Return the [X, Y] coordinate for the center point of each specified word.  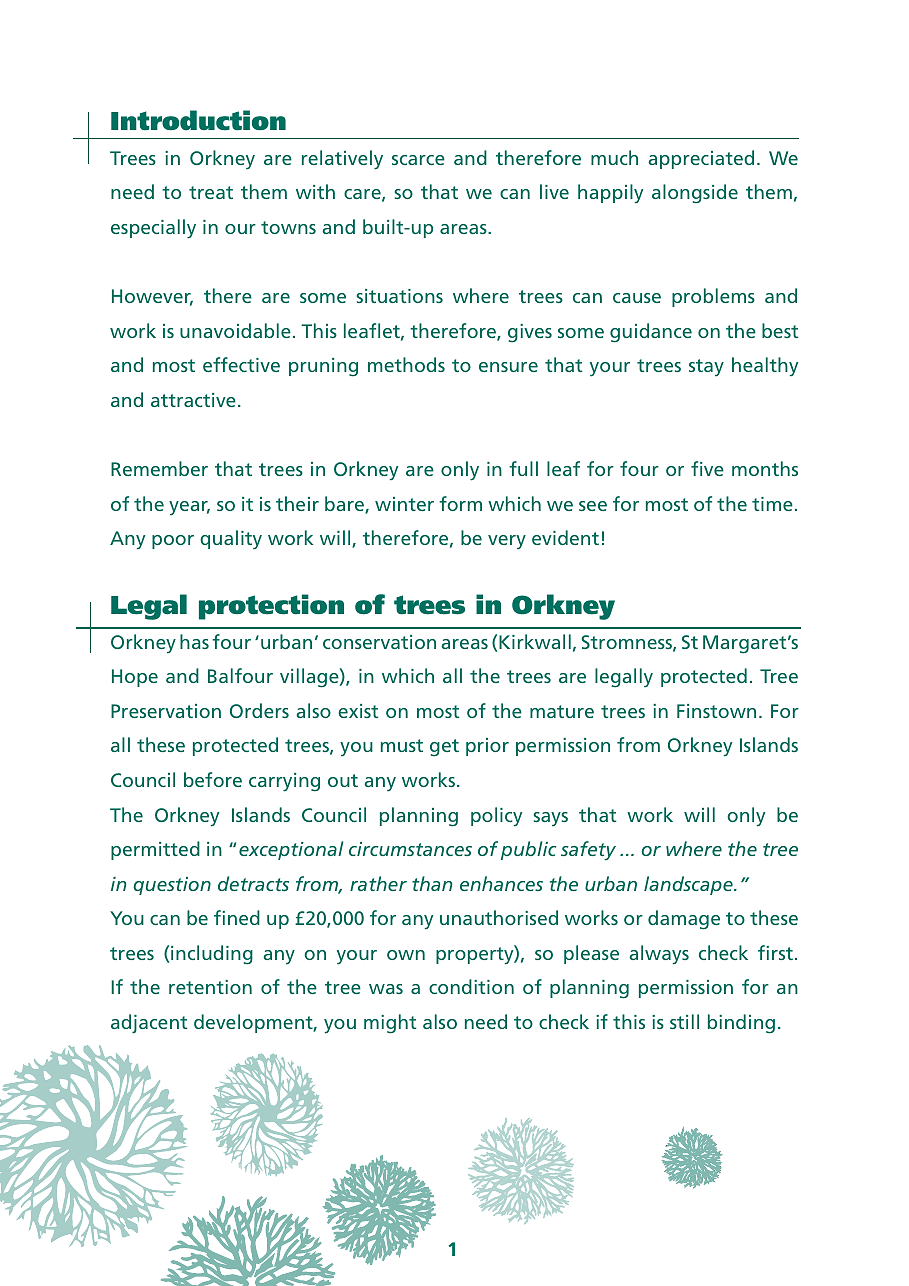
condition [471, 986]
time [772, 504]
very [507, 542]
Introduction [198, 120]
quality [231, 540]
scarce [418, 160]
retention [210, 987]
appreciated [701, 159]
